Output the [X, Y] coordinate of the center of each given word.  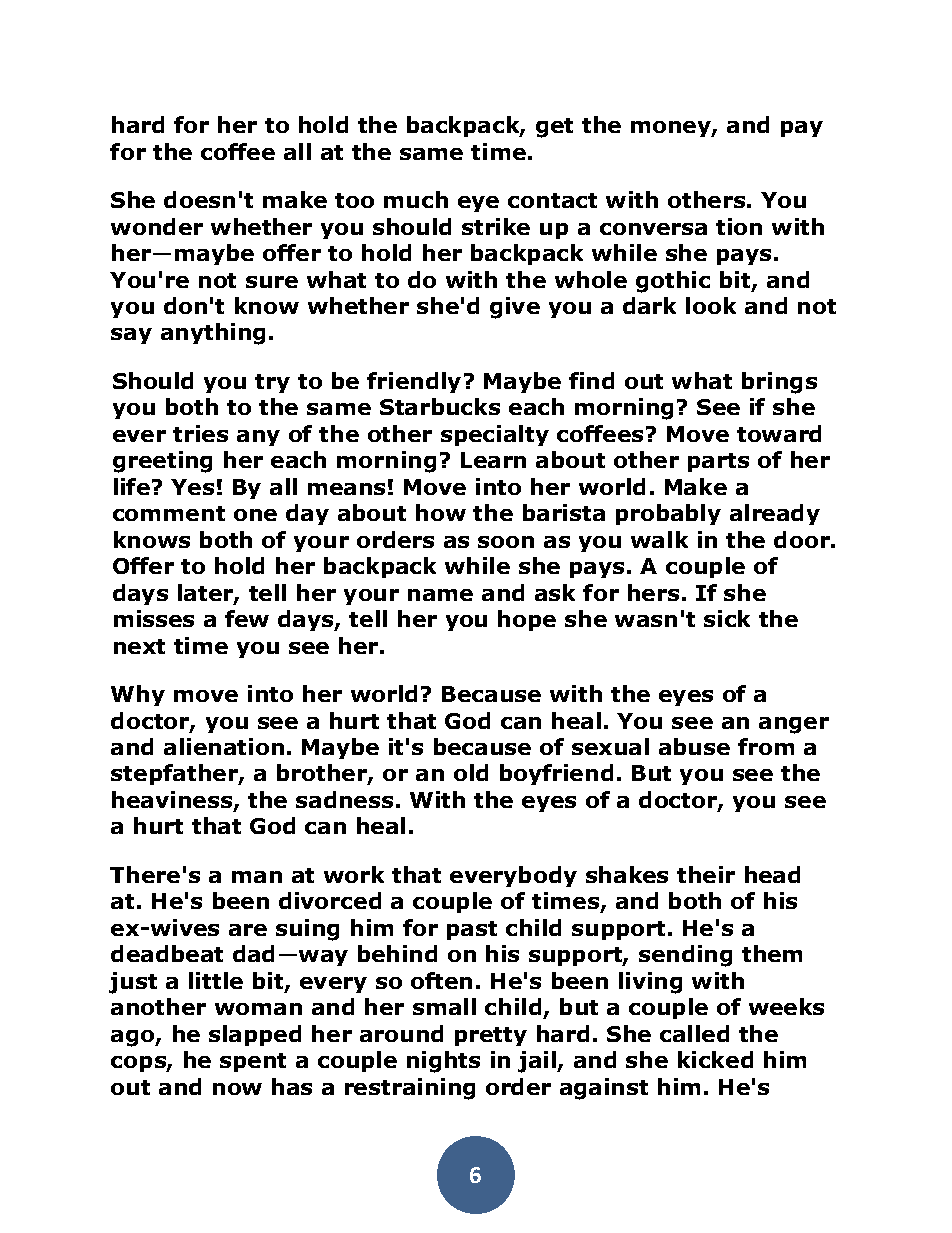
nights [443, 1062]
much [416, 199]
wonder [157, 226]
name [440, 595]
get [554, 128]
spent [253, 1062]
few [247, 618]
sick [727, 618]
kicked [715, 1059]
